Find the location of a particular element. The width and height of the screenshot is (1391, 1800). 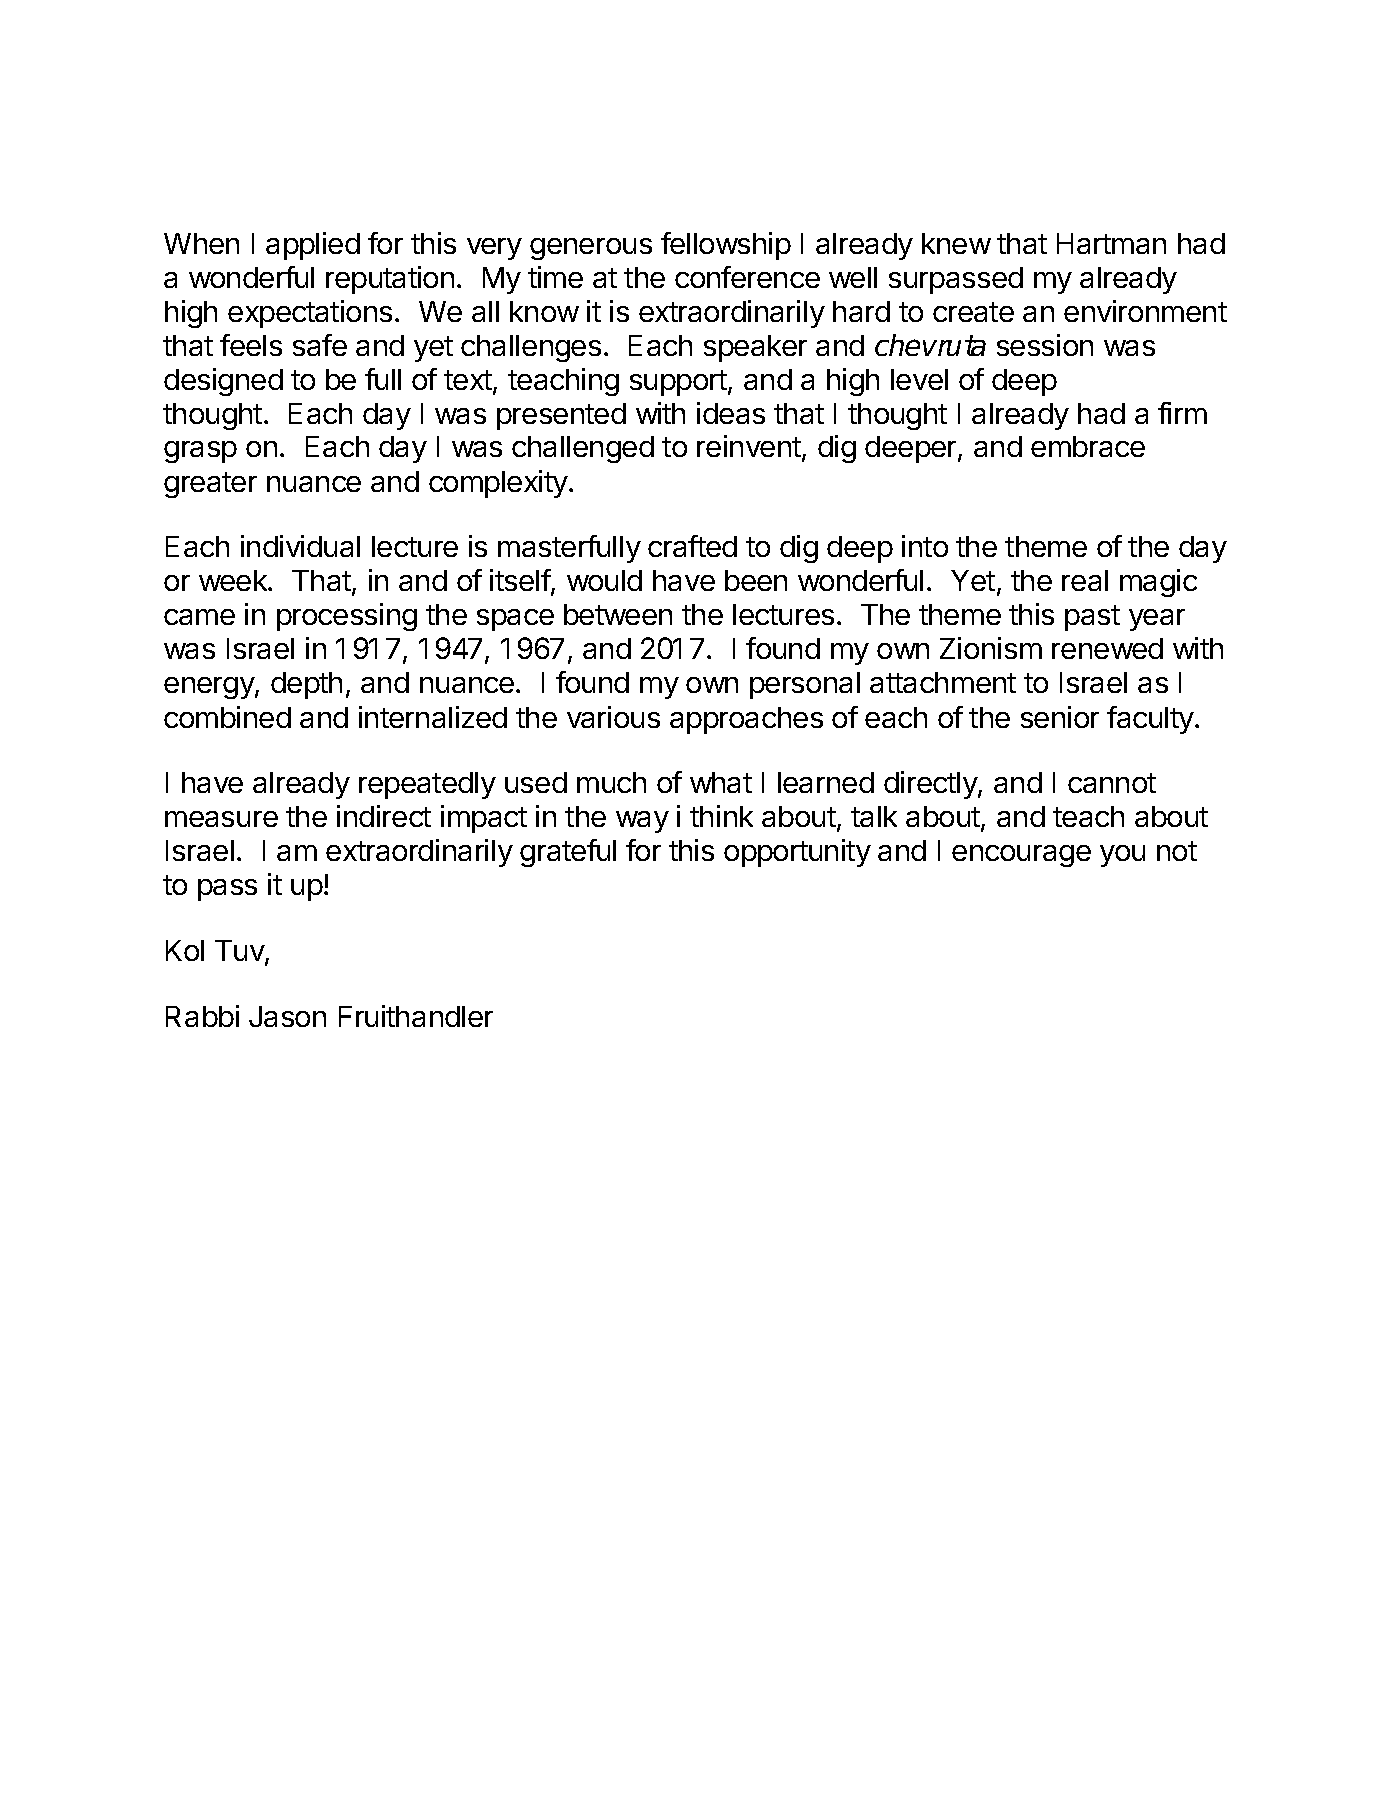

measure is located at coordinates (221, 819).
